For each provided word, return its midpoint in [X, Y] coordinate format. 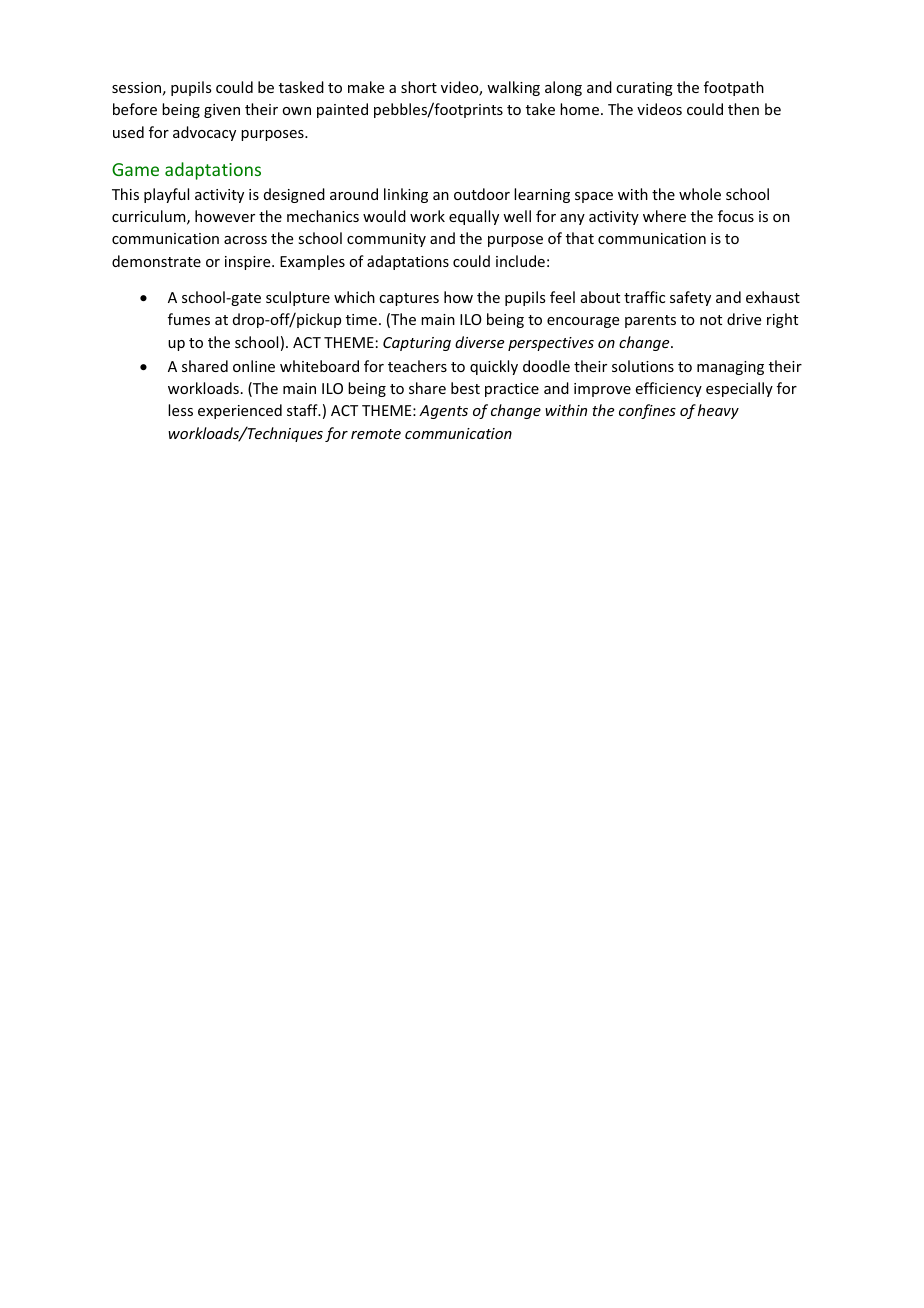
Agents [443, 412]
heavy [718, 411]
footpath [734, 88]
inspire [249, 263]
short [419, 87]
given [222, 111]
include [520, 261]
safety [690, 298]
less [180, 410]
